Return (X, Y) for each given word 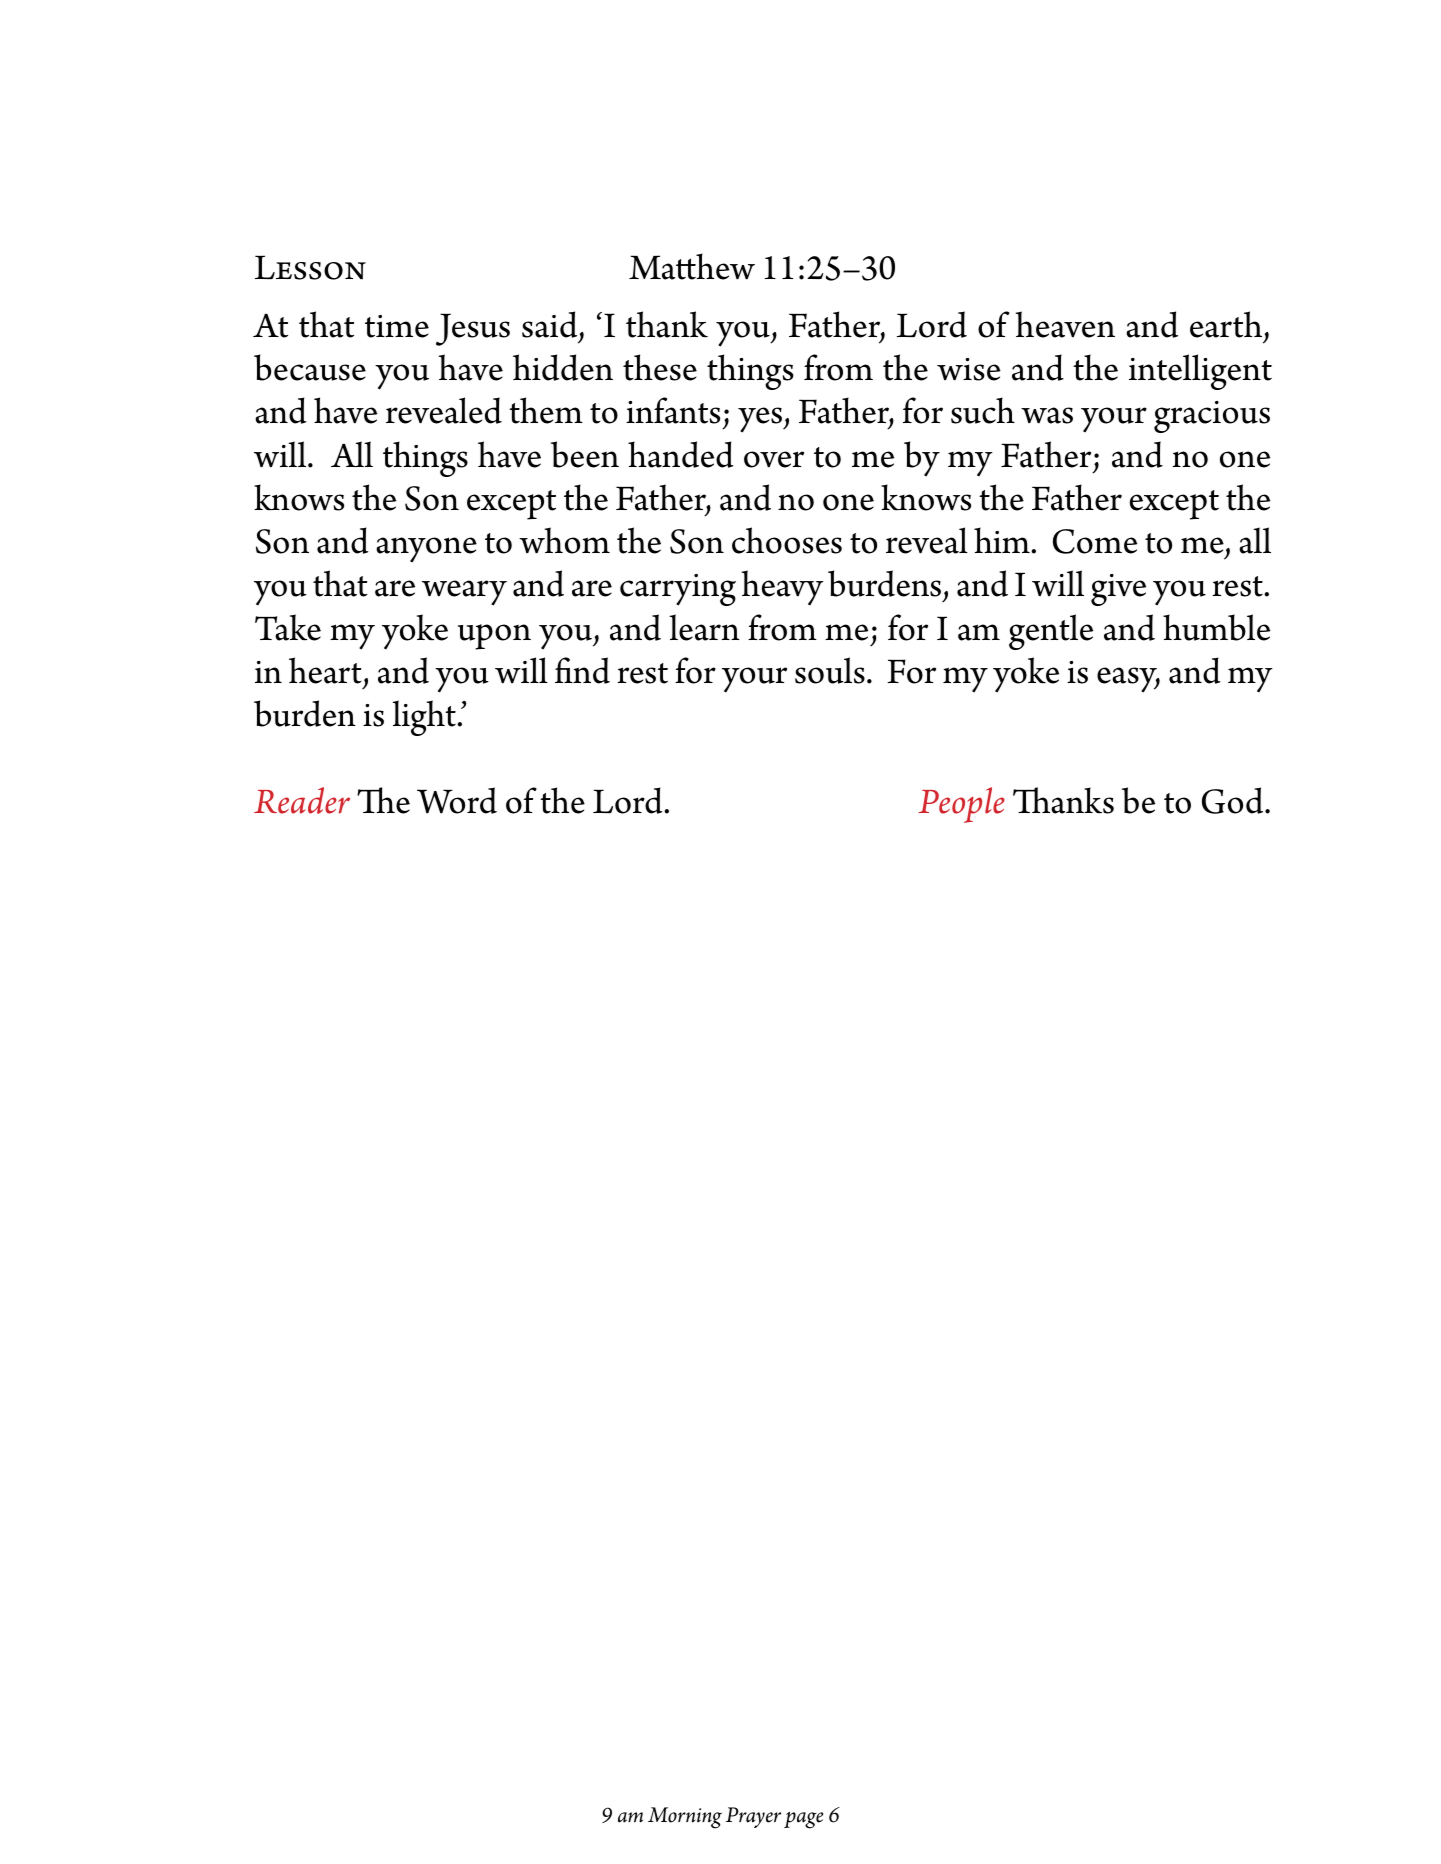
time (397, 326)
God (1234, 800)
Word (457, 800)
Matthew (692, 266)
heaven (1065, 324)
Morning (685, 1818)
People (961, 805)
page (803, 1820)
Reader (302, 800)
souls (830, 670)
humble (1216, 627)
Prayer (753, 1817)
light (425, 718)
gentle (1051, 632)
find (582, 670)
